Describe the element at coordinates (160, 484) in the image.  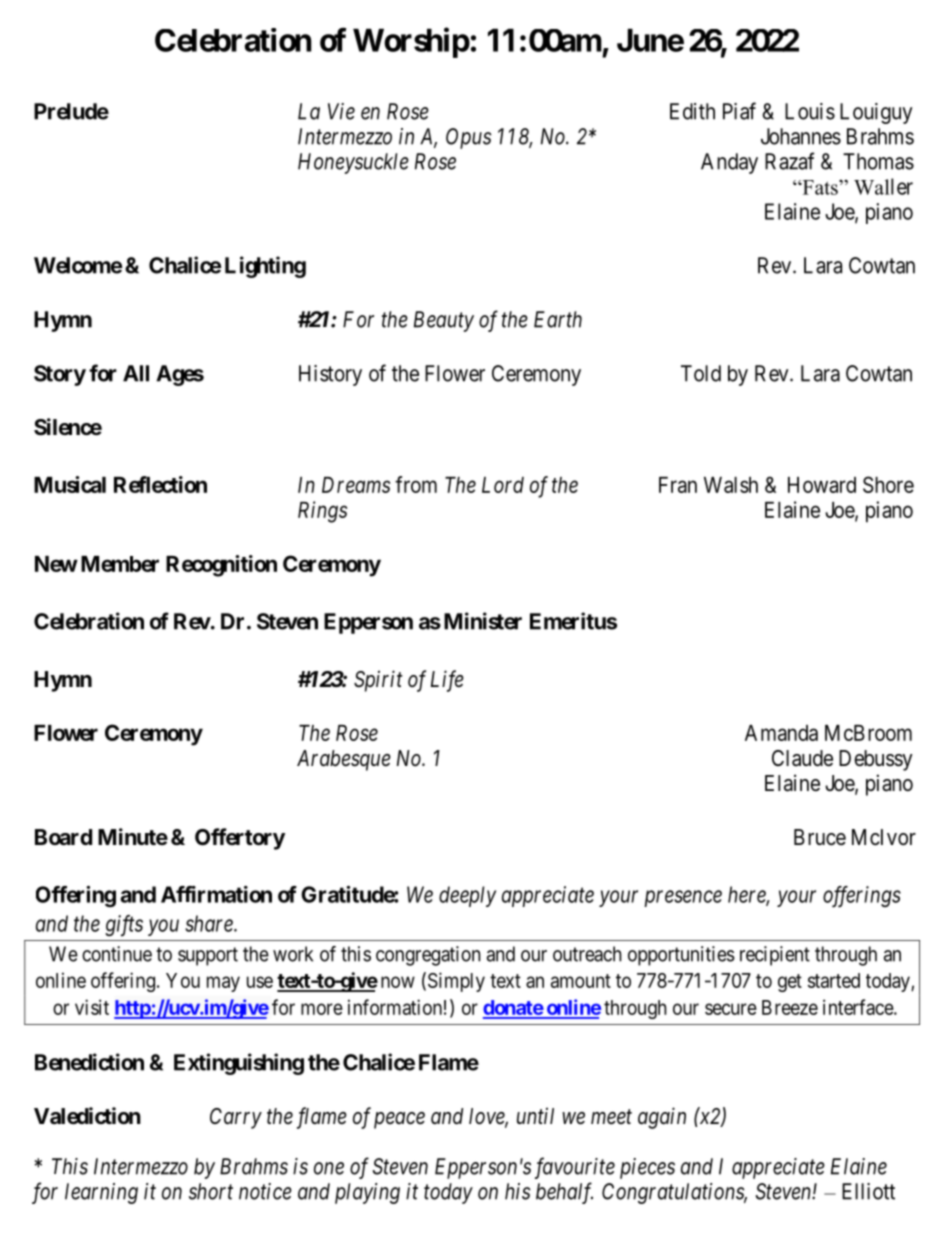
I see `Reflection` at that location.
